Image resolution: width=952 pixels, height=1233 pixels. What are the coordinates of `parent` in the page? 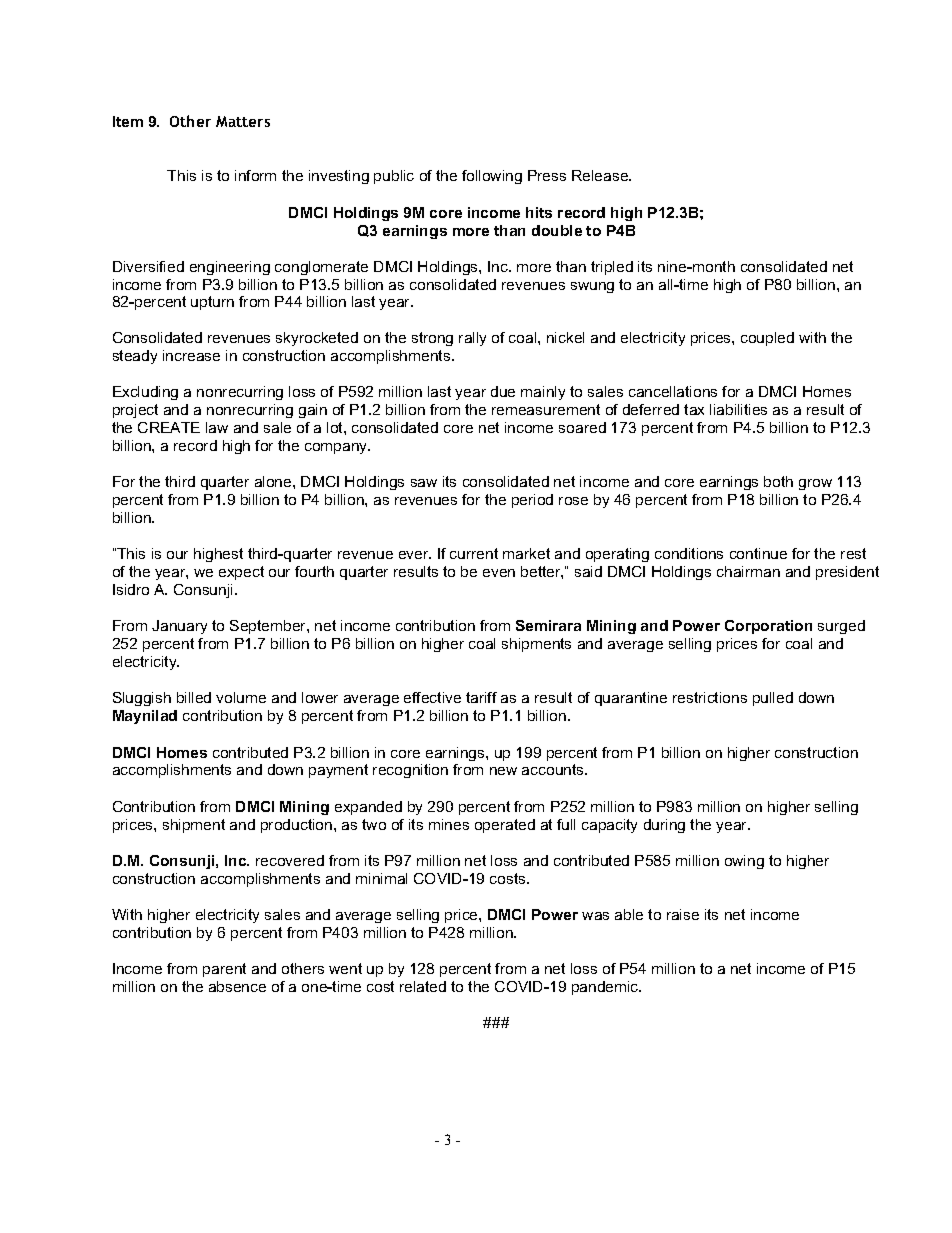 It's located at (224, 970).
